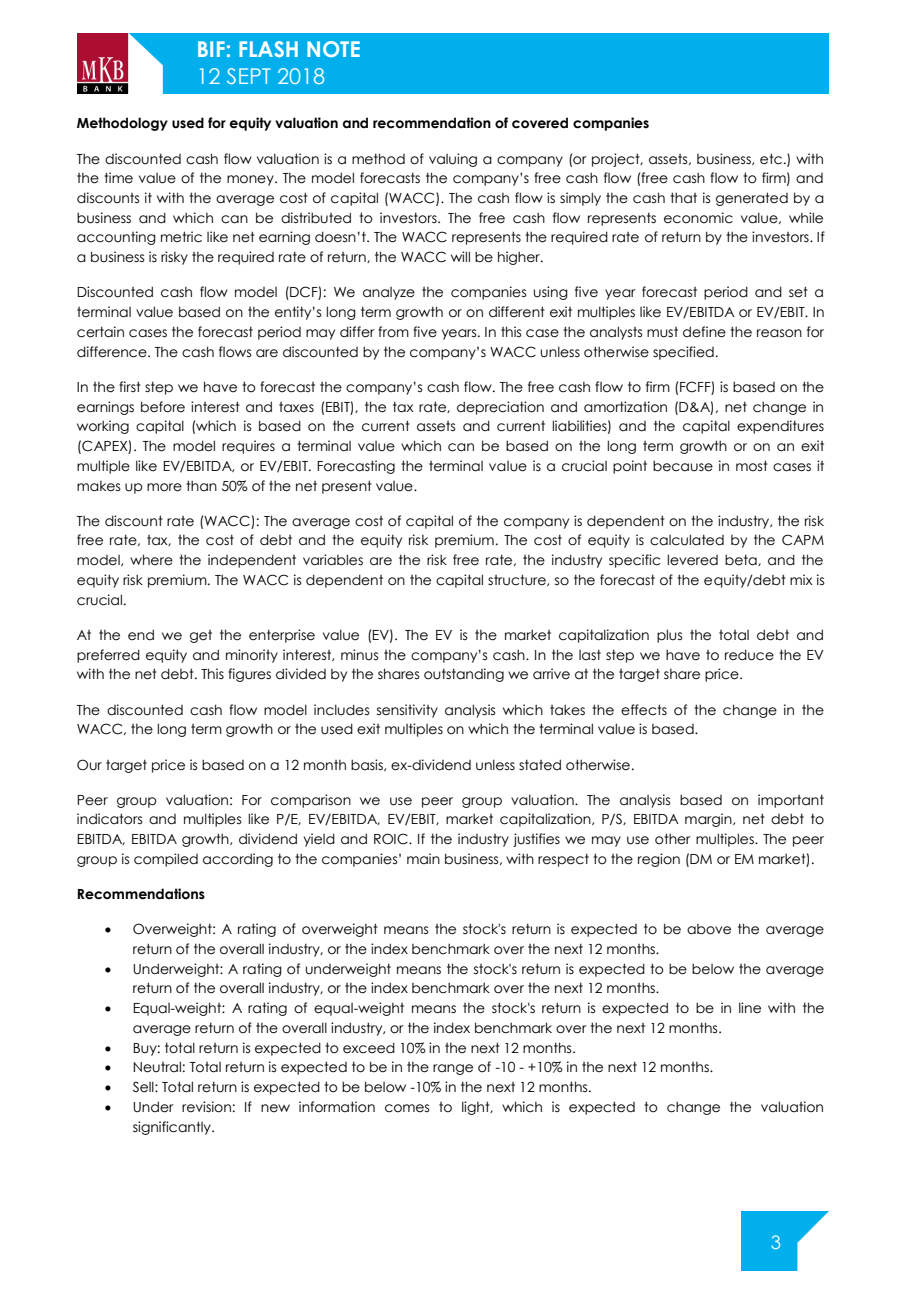  I want to click on before, so click(163, 407).
